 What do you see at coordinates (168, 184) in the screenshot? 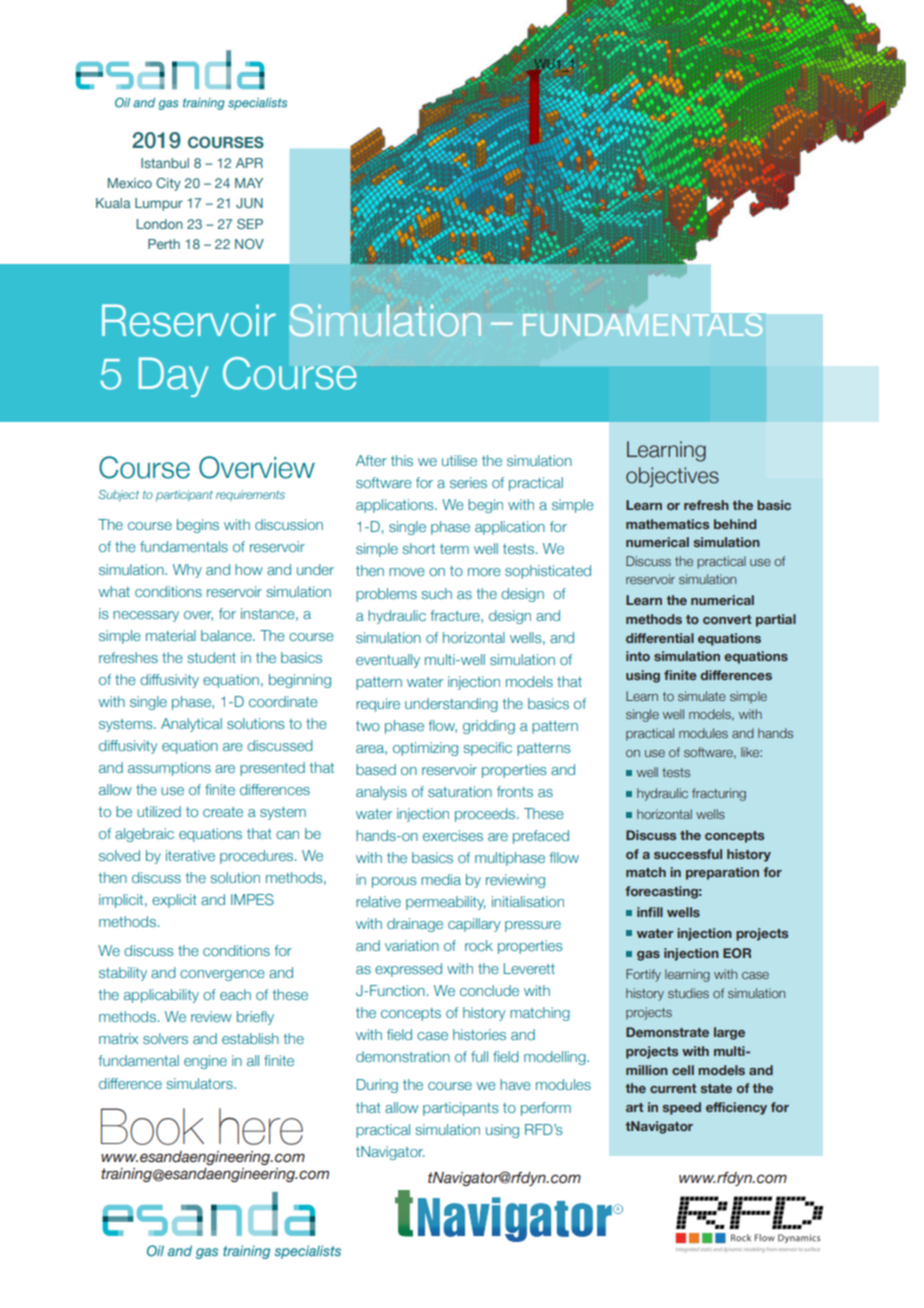
I see `City` at bounding box center [168, 184].
